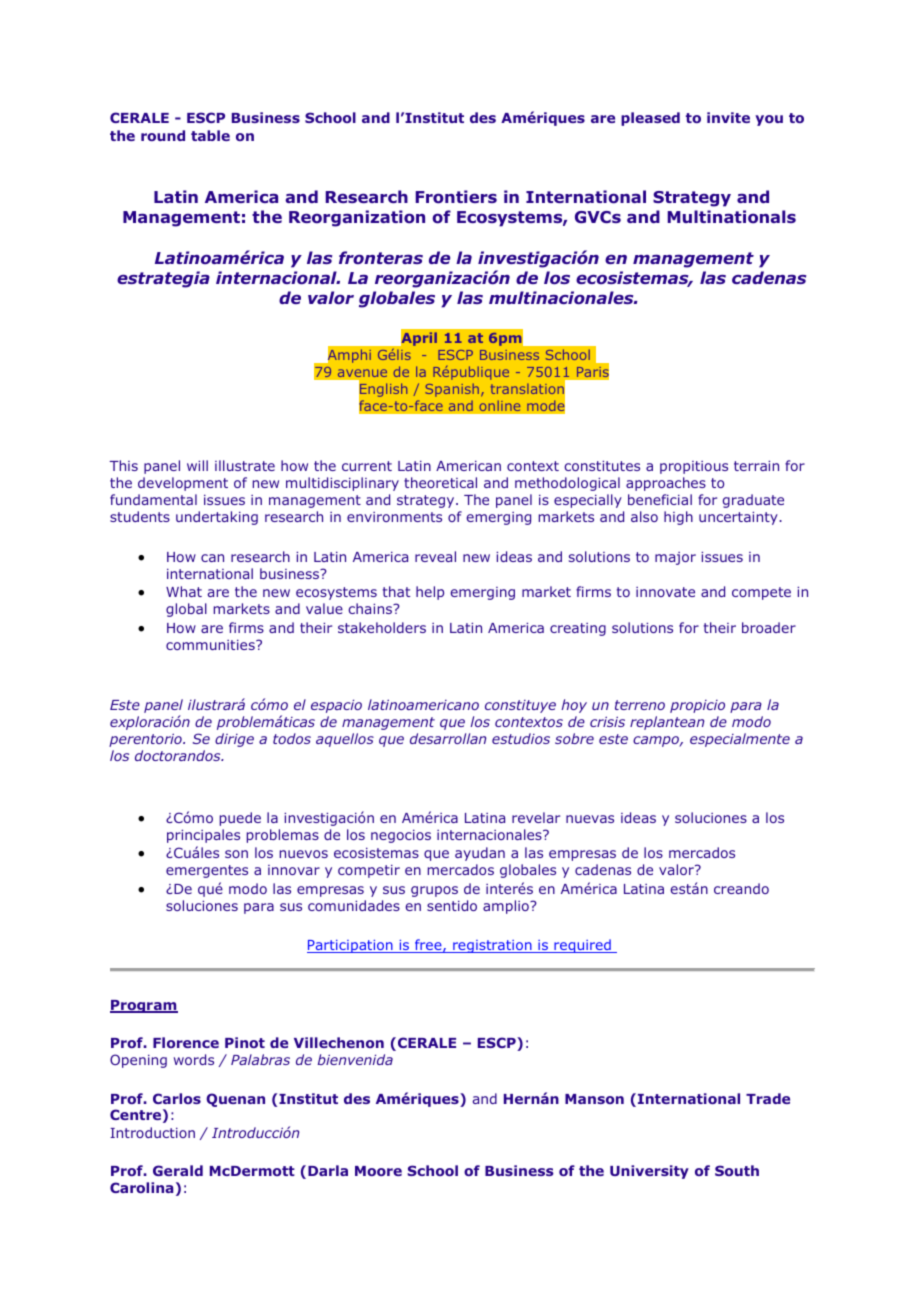 The height and width of the document is (1308, 924). Describe the element at coordinates (728, 117) in the document. I see `invite` at that location.
